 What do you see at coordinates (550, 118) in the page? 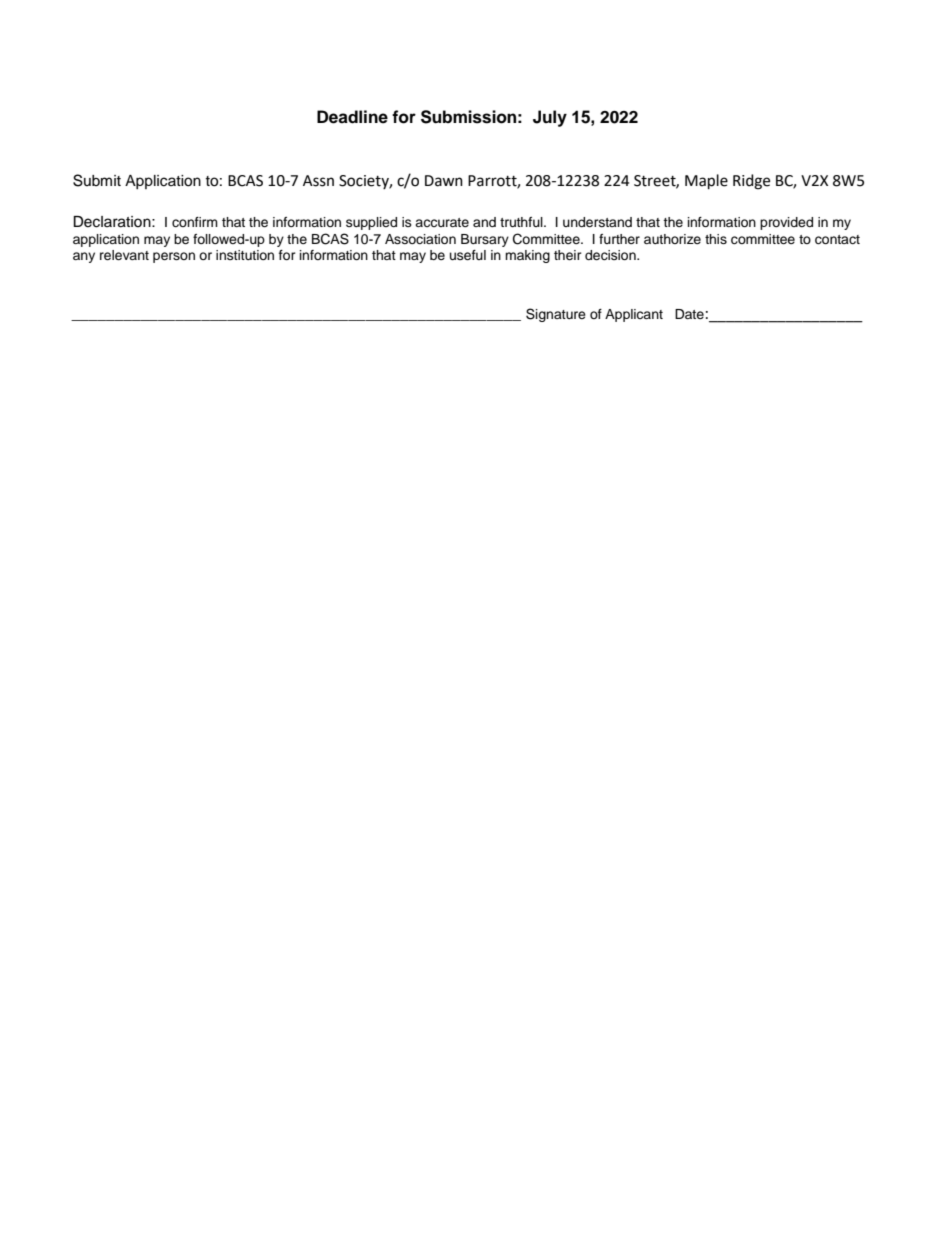
I see `July` at bounding box center [550, 118].
